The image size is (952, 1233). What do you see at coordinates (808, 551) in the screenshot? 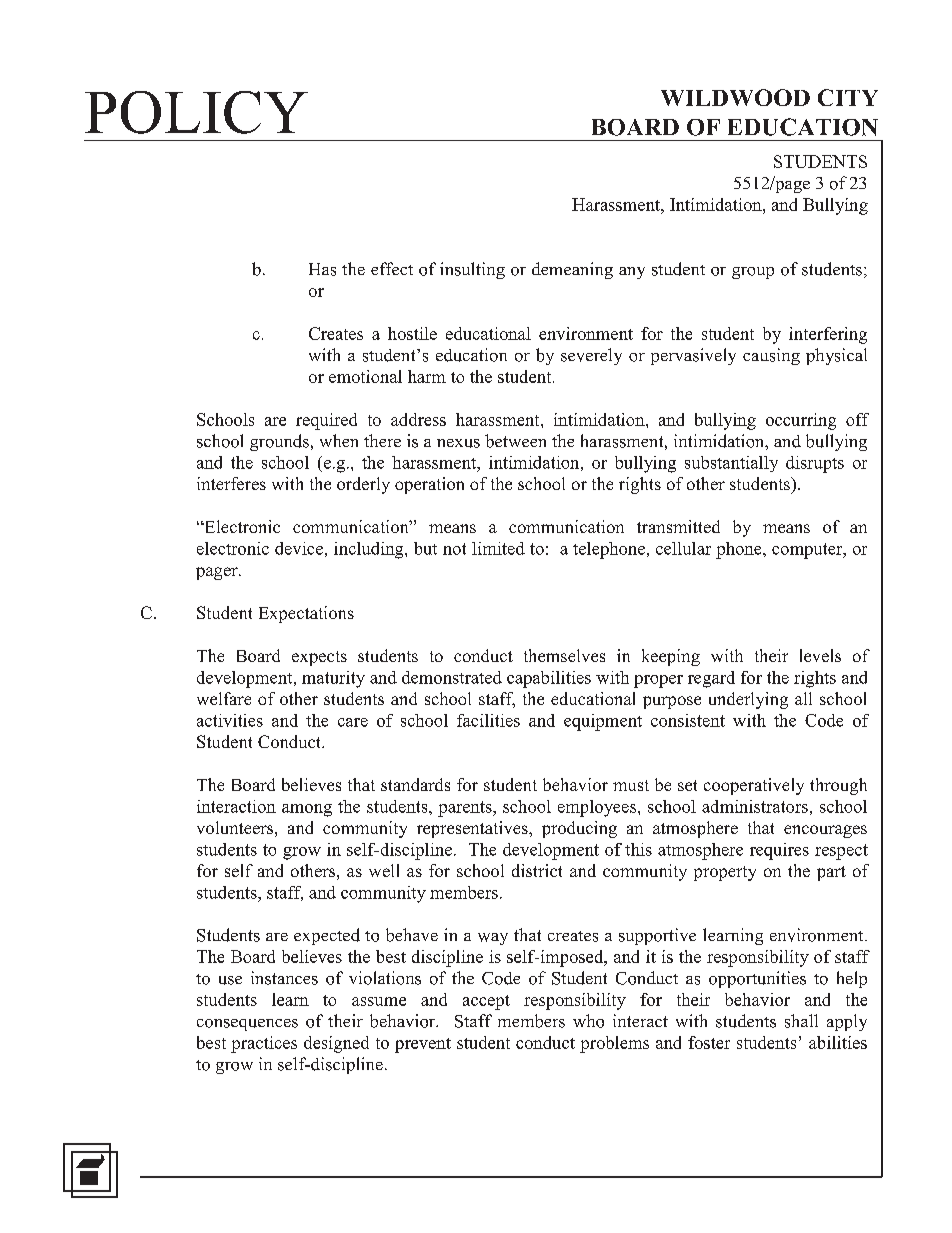
I see `computer` at bounding box center [808, 551].
